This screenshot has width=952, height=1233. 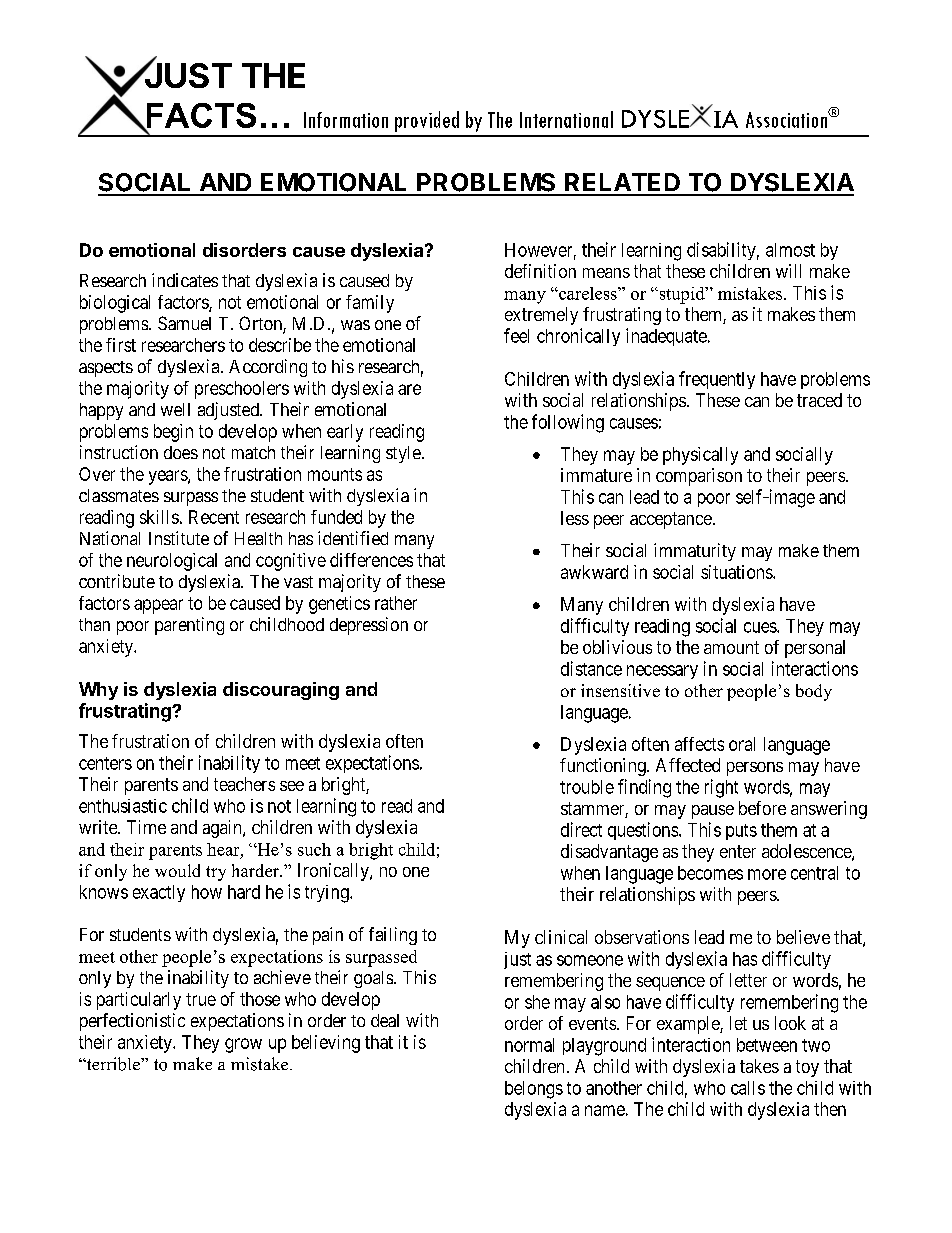 What do you see at coordinates (346, 120) in the screenshot?
I see `Information` at bounding box center [346, 120].
